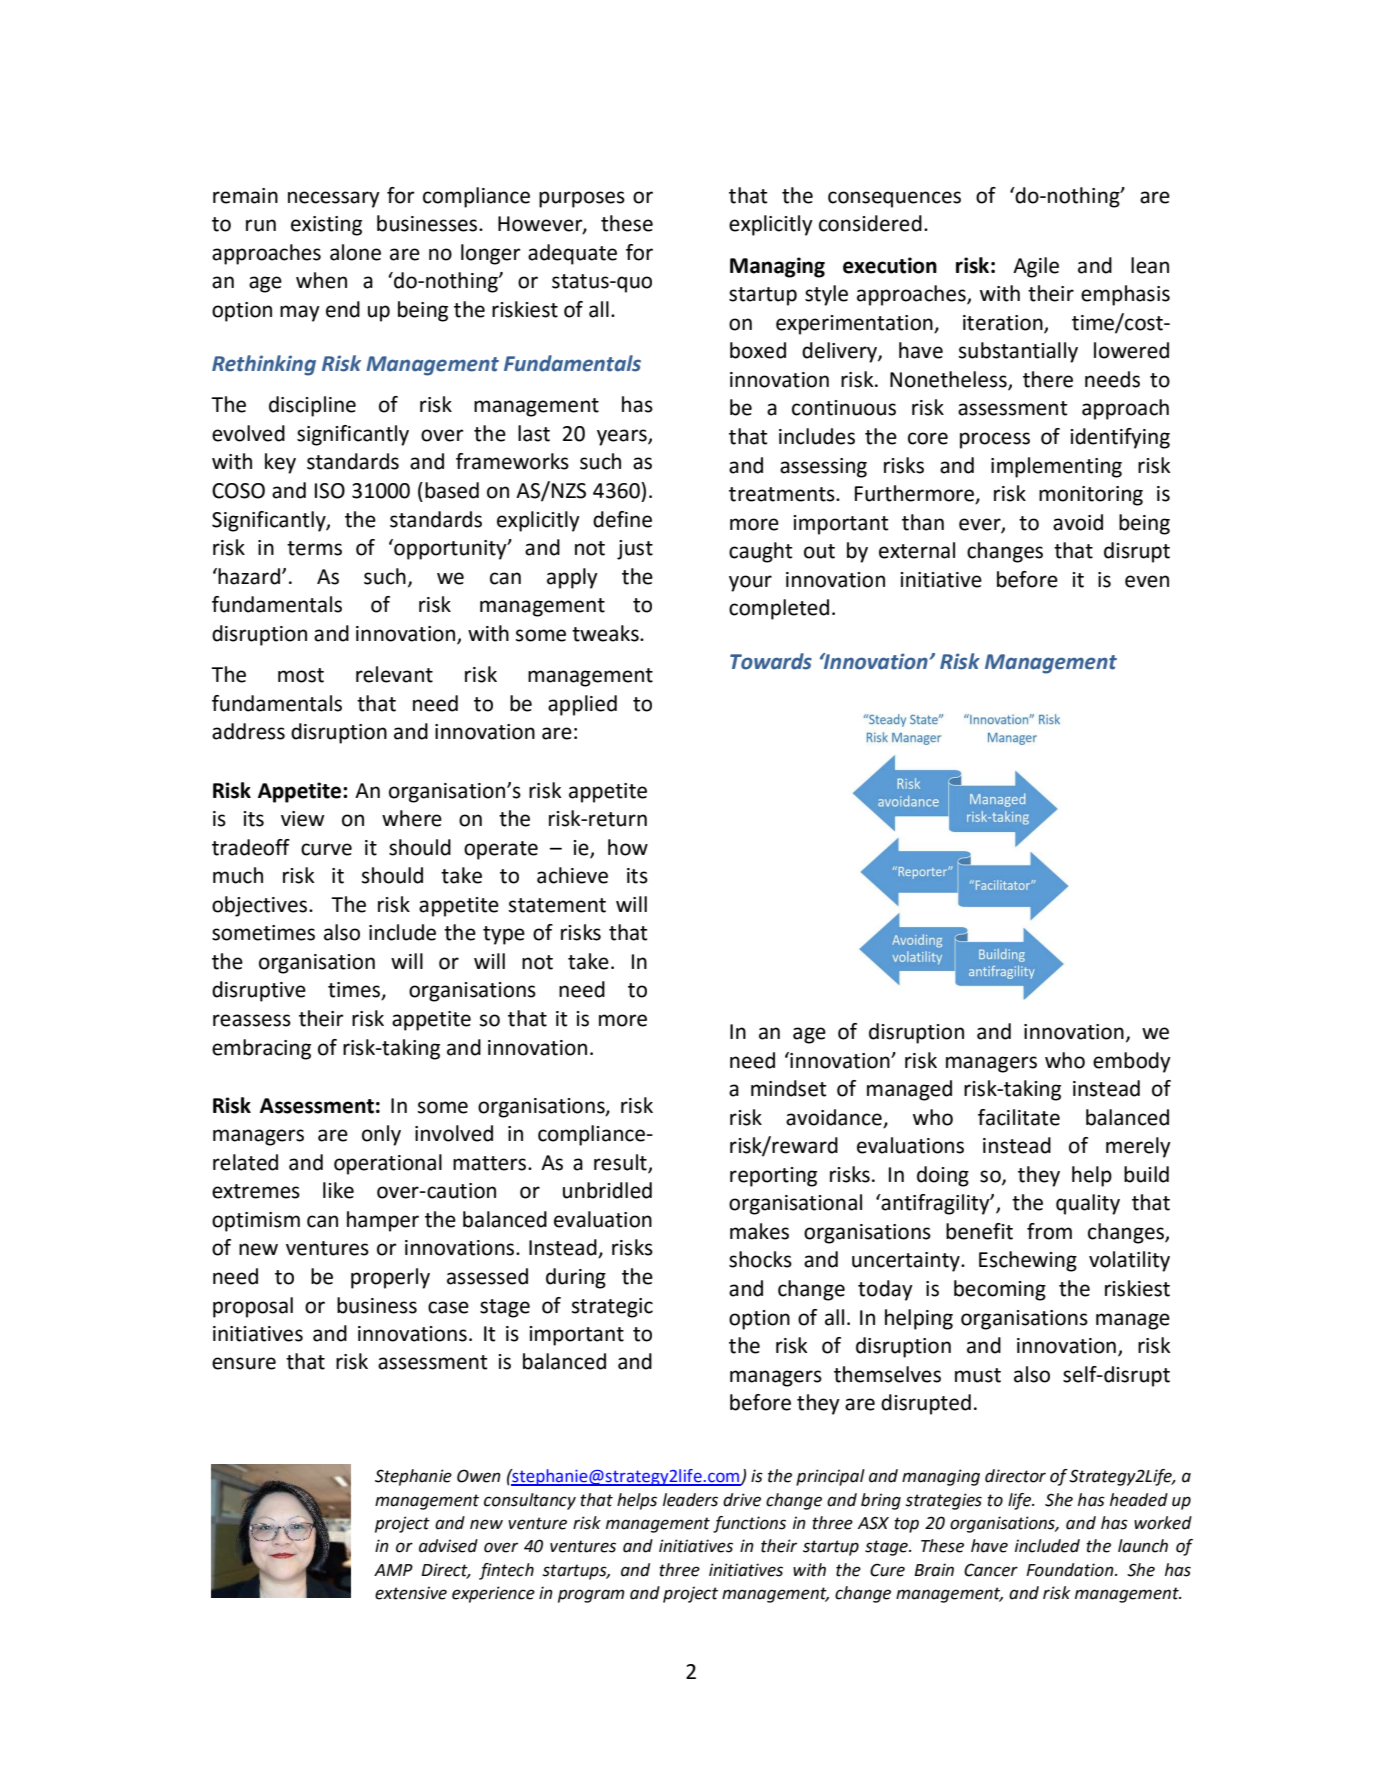  What do you see at coordinates (411, 1593) in the document?
I see `extensive` at bounding box center [411, 1593].
